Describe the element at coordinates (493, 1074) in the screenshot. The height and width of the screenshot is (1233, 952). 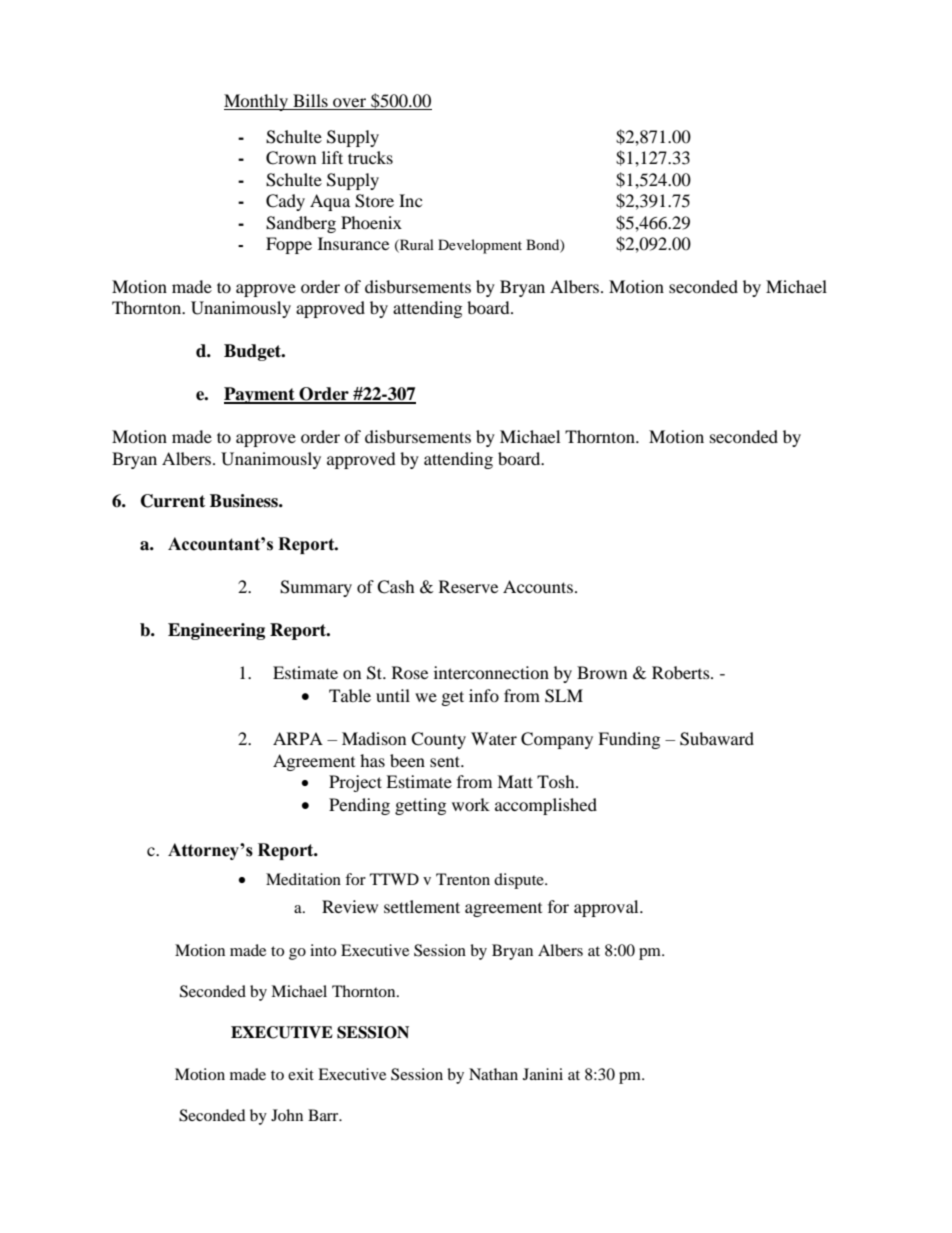
I see `Nathan` at that location.
